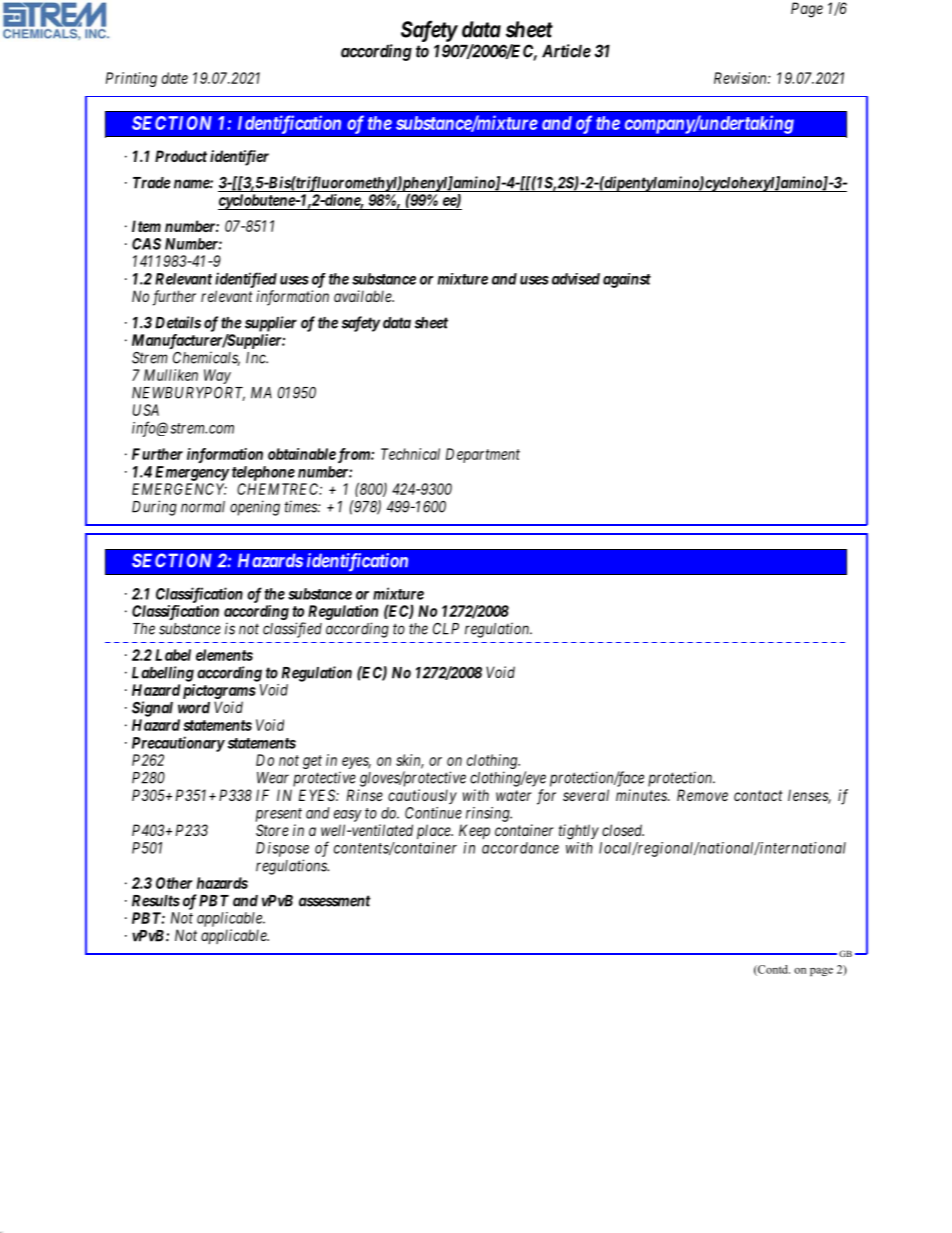  What do you see at coordinates (773, 970) in the document?
I see `Contd` at bounding box center [773, 970].
